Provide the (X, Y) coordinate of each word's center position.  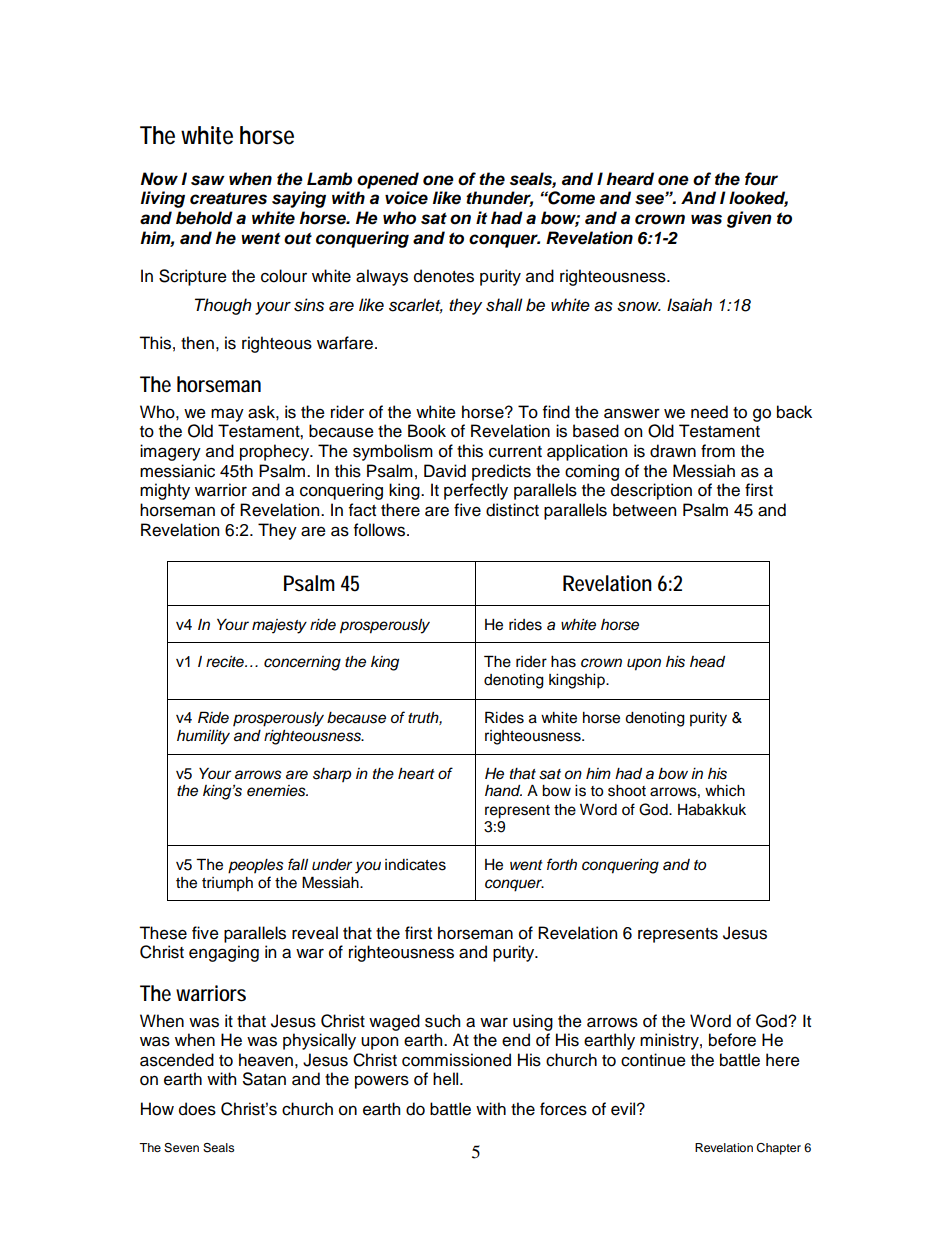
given (749, 219)
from (718, 451)
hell (447, 1079)
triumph (227, 884)
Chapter (778, 1149)
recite (226, 662)
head (707, 661)
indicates (415, 865)
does (197, 1109)
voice (406, 198)
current (515, 452)
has (563, 662)
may (227, 415)
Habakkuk (712, 810)
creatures (228, 198)
